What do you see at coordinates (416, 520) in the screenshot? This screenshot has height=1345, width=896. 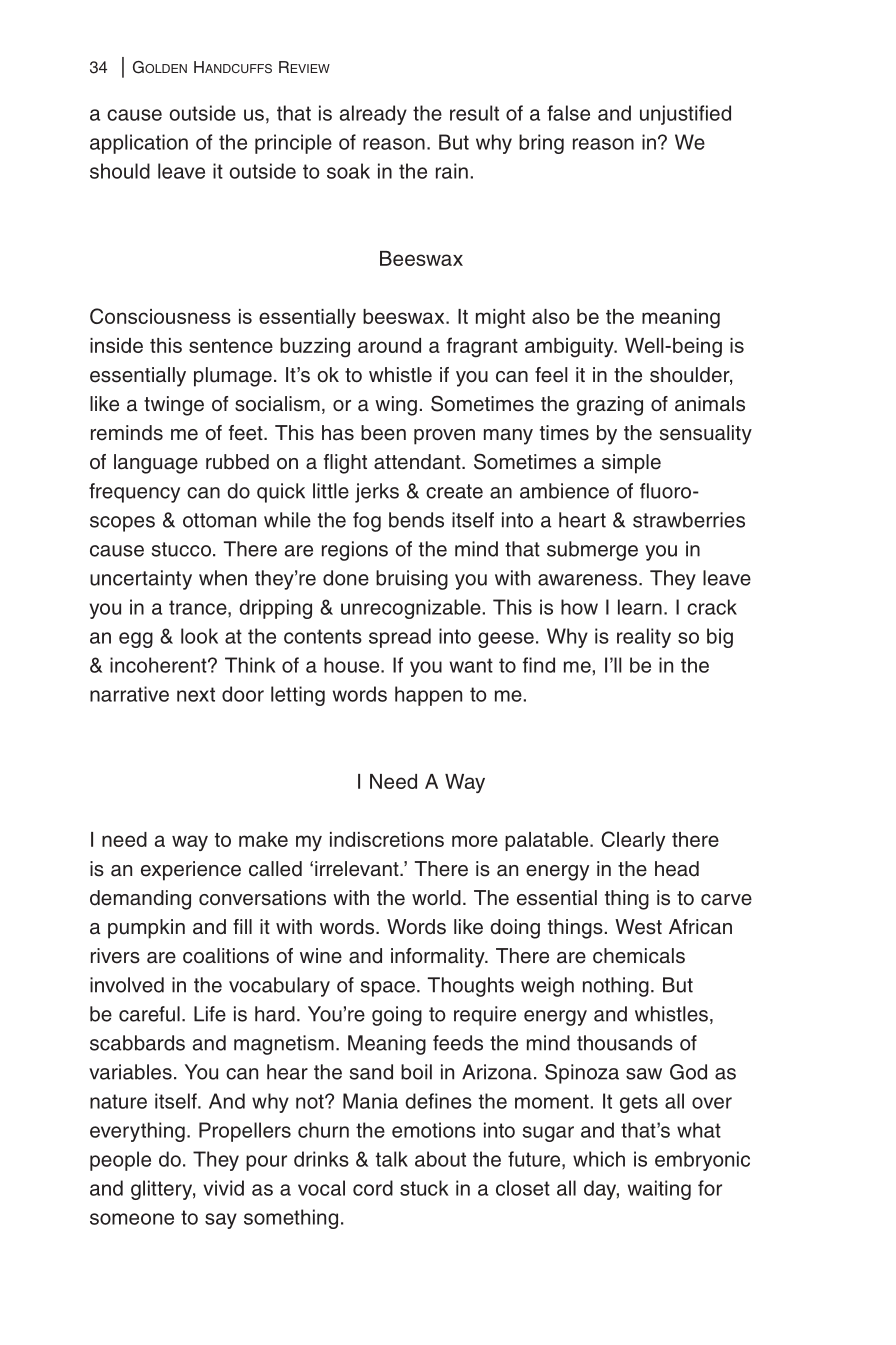 I see `bends` at bounding box center [416, 520].
